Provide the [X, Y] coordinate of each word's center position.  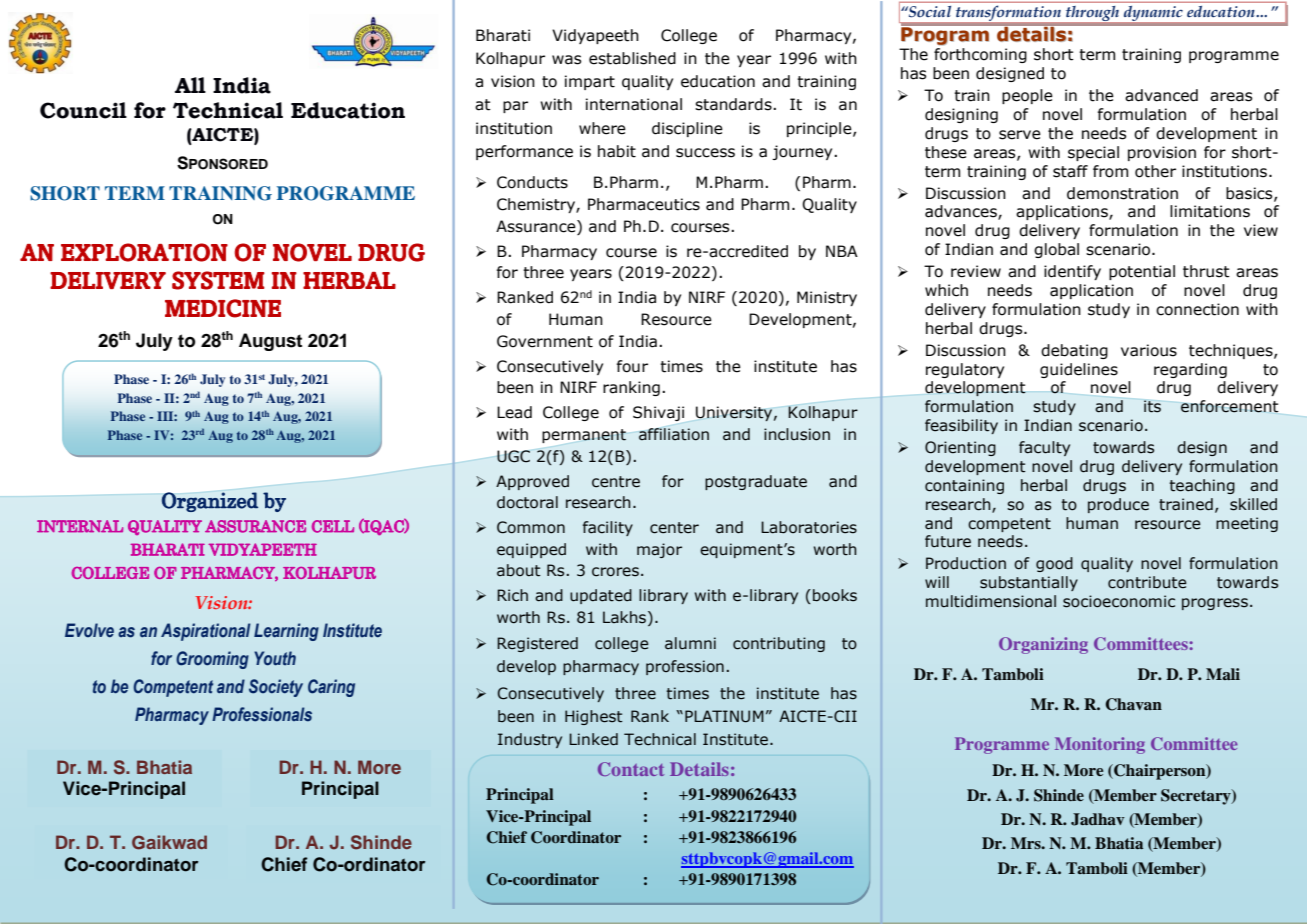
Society [276, 688]
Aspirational [206, 632]
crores [615, 572]
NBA [842, 251]
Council [83, 110]
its [1152, 406]
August [270, 342]
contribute [1147, 582]
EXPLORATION [144, 252]
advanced [1161, 95]
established [632, 58]
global [1056, 250]
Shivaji [658, 413]
